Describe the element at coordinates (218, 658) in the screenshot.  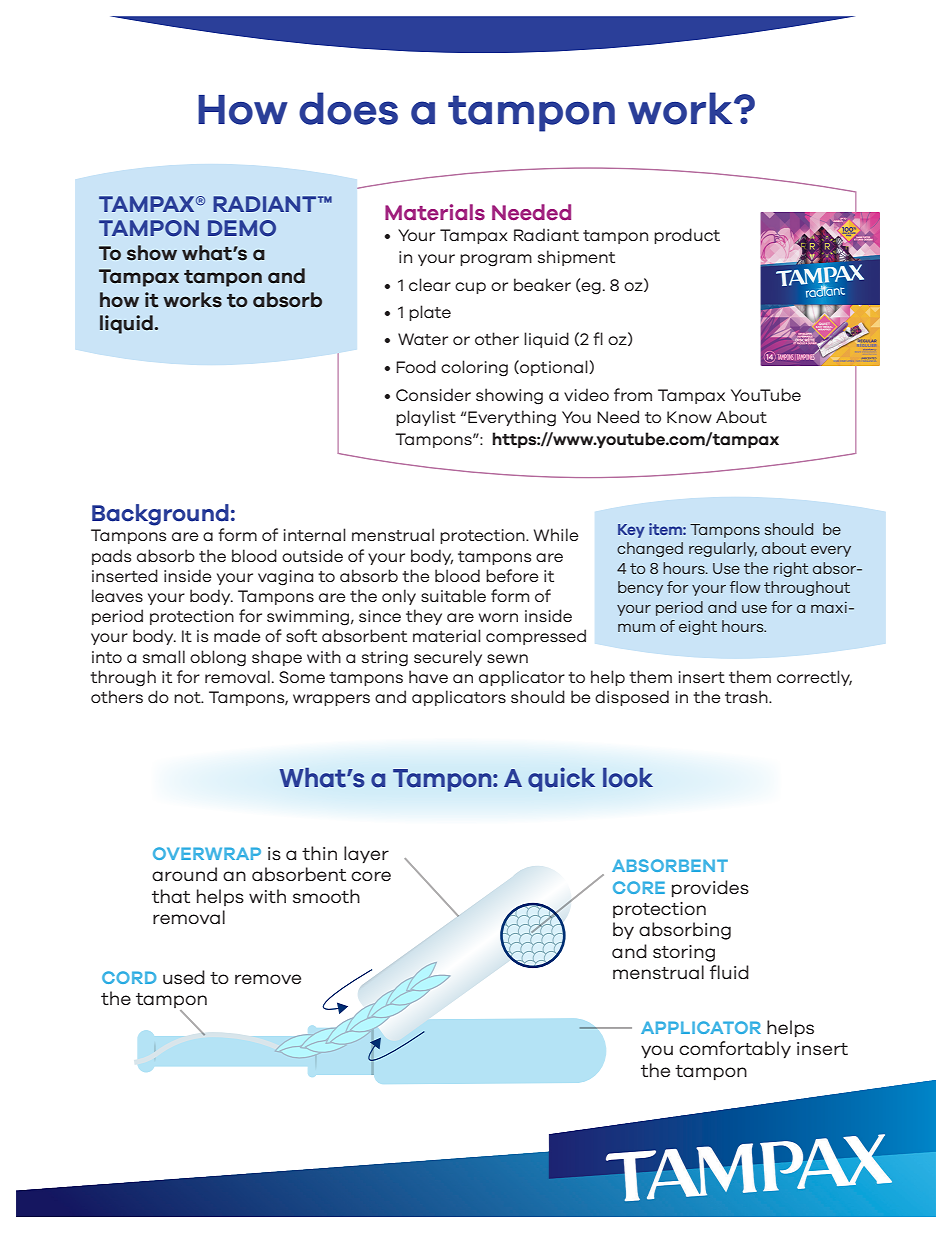
I see `oblong` at that location.
